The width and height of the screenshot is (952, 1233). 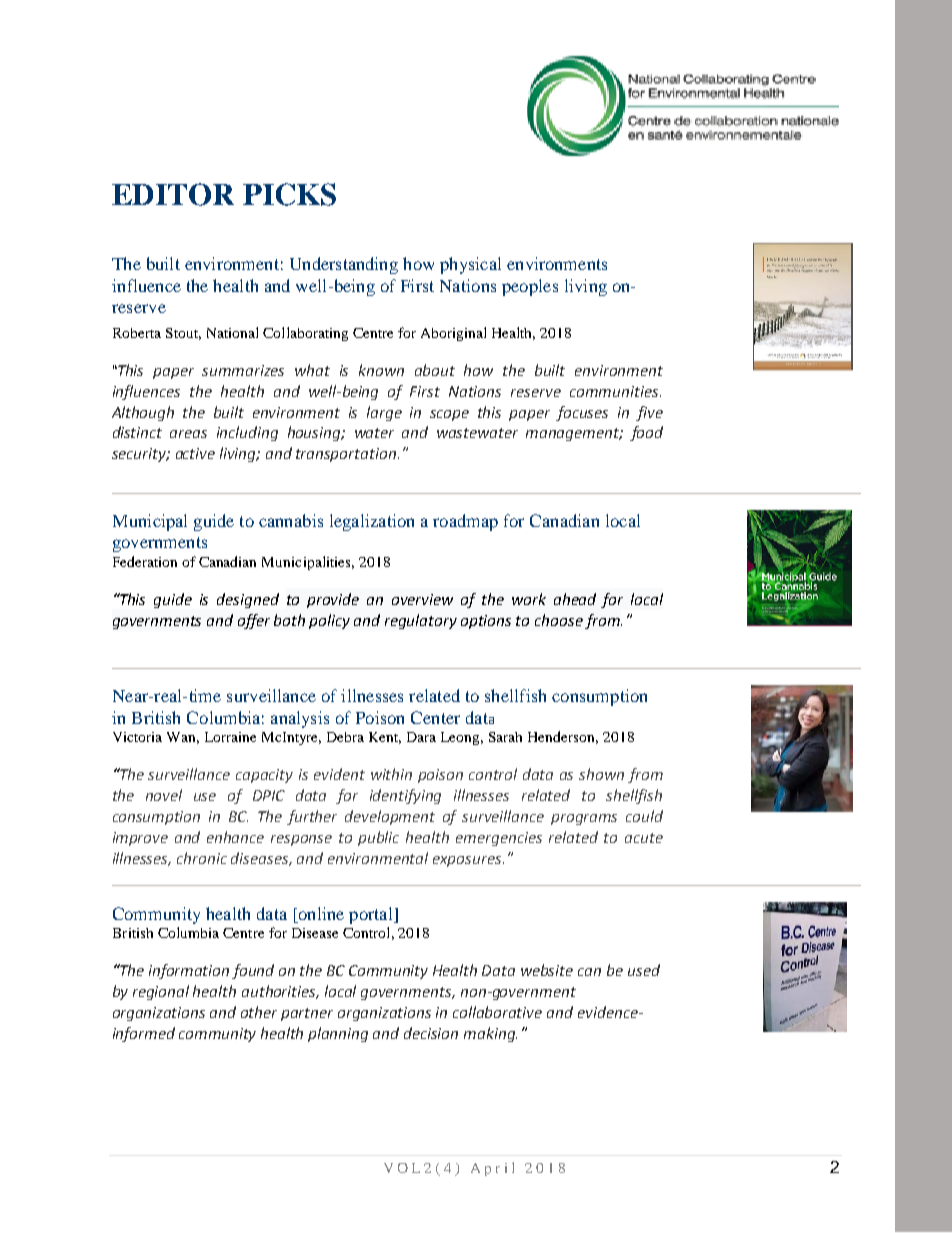 What do you see at coordinates (173, 194) in the screenshot?
I see `EDITOR` at bounding box center [173, 194].
